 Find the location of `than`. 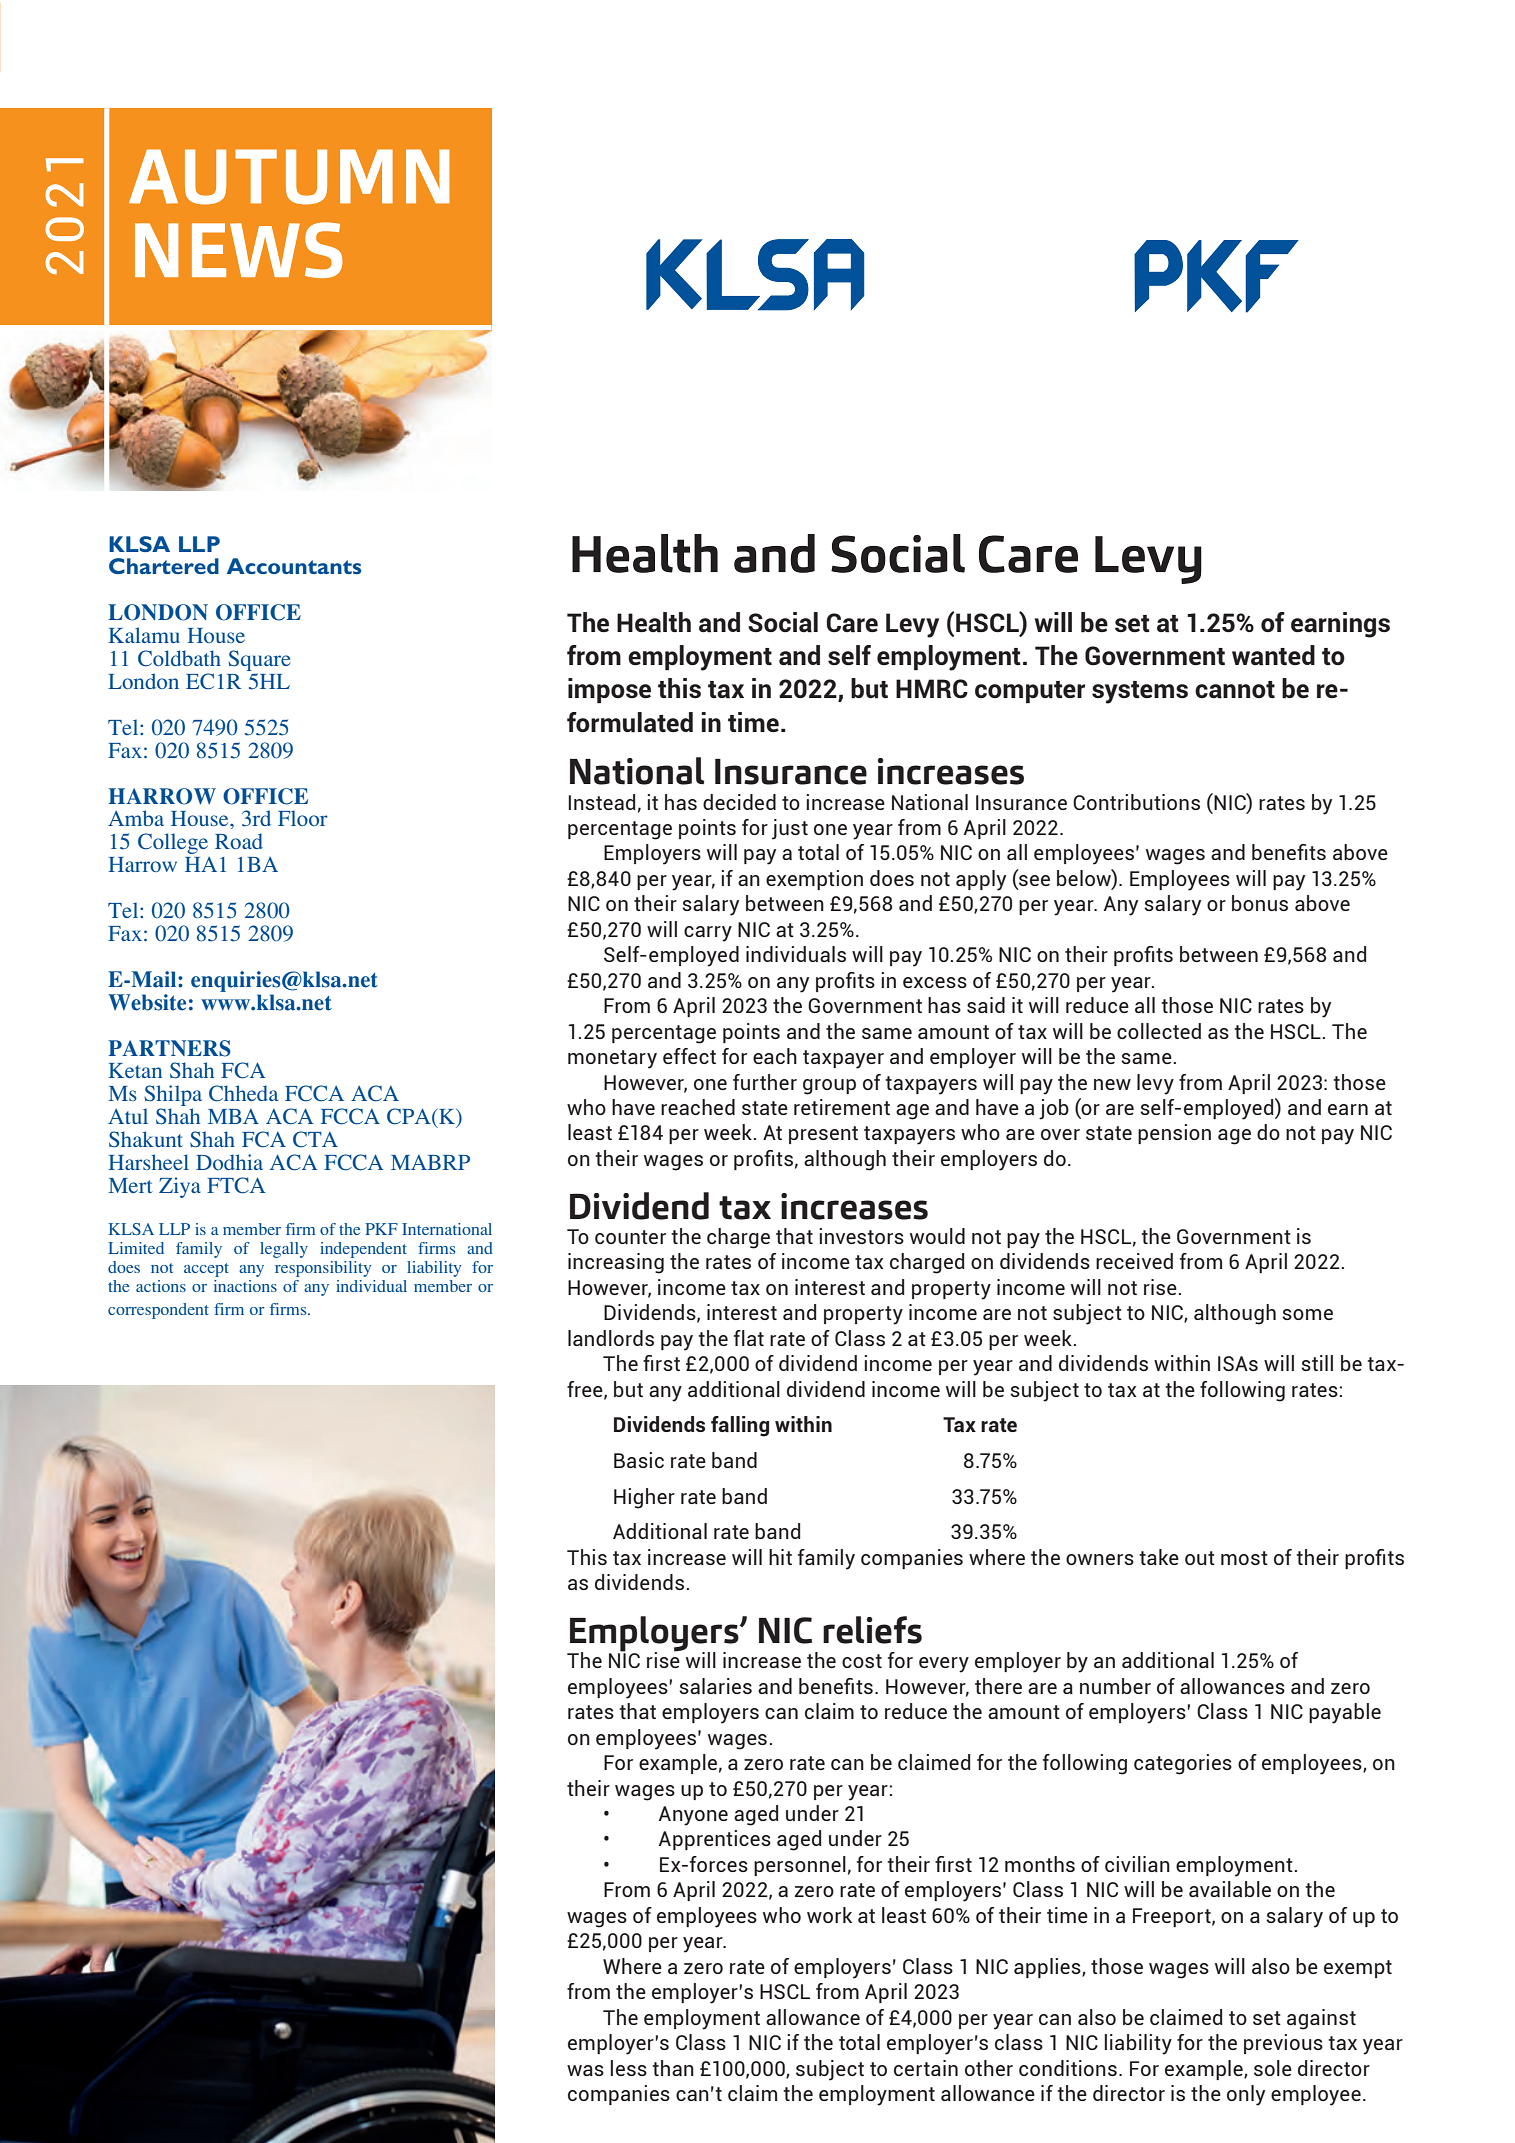

than is located at coordinates (673, 2068).
